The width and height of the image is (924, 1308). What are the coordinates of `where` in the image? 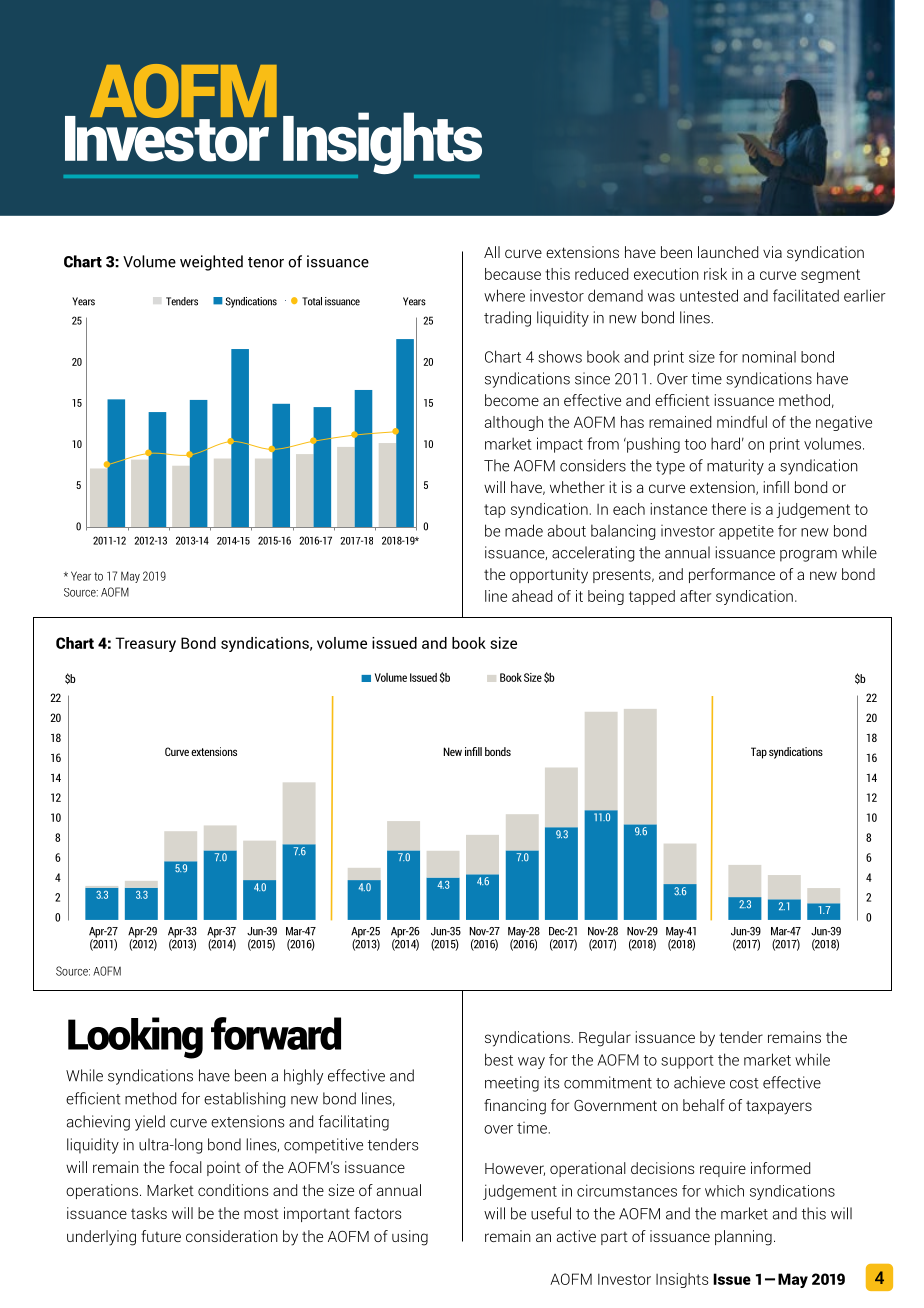 It's located at (504, 295).
